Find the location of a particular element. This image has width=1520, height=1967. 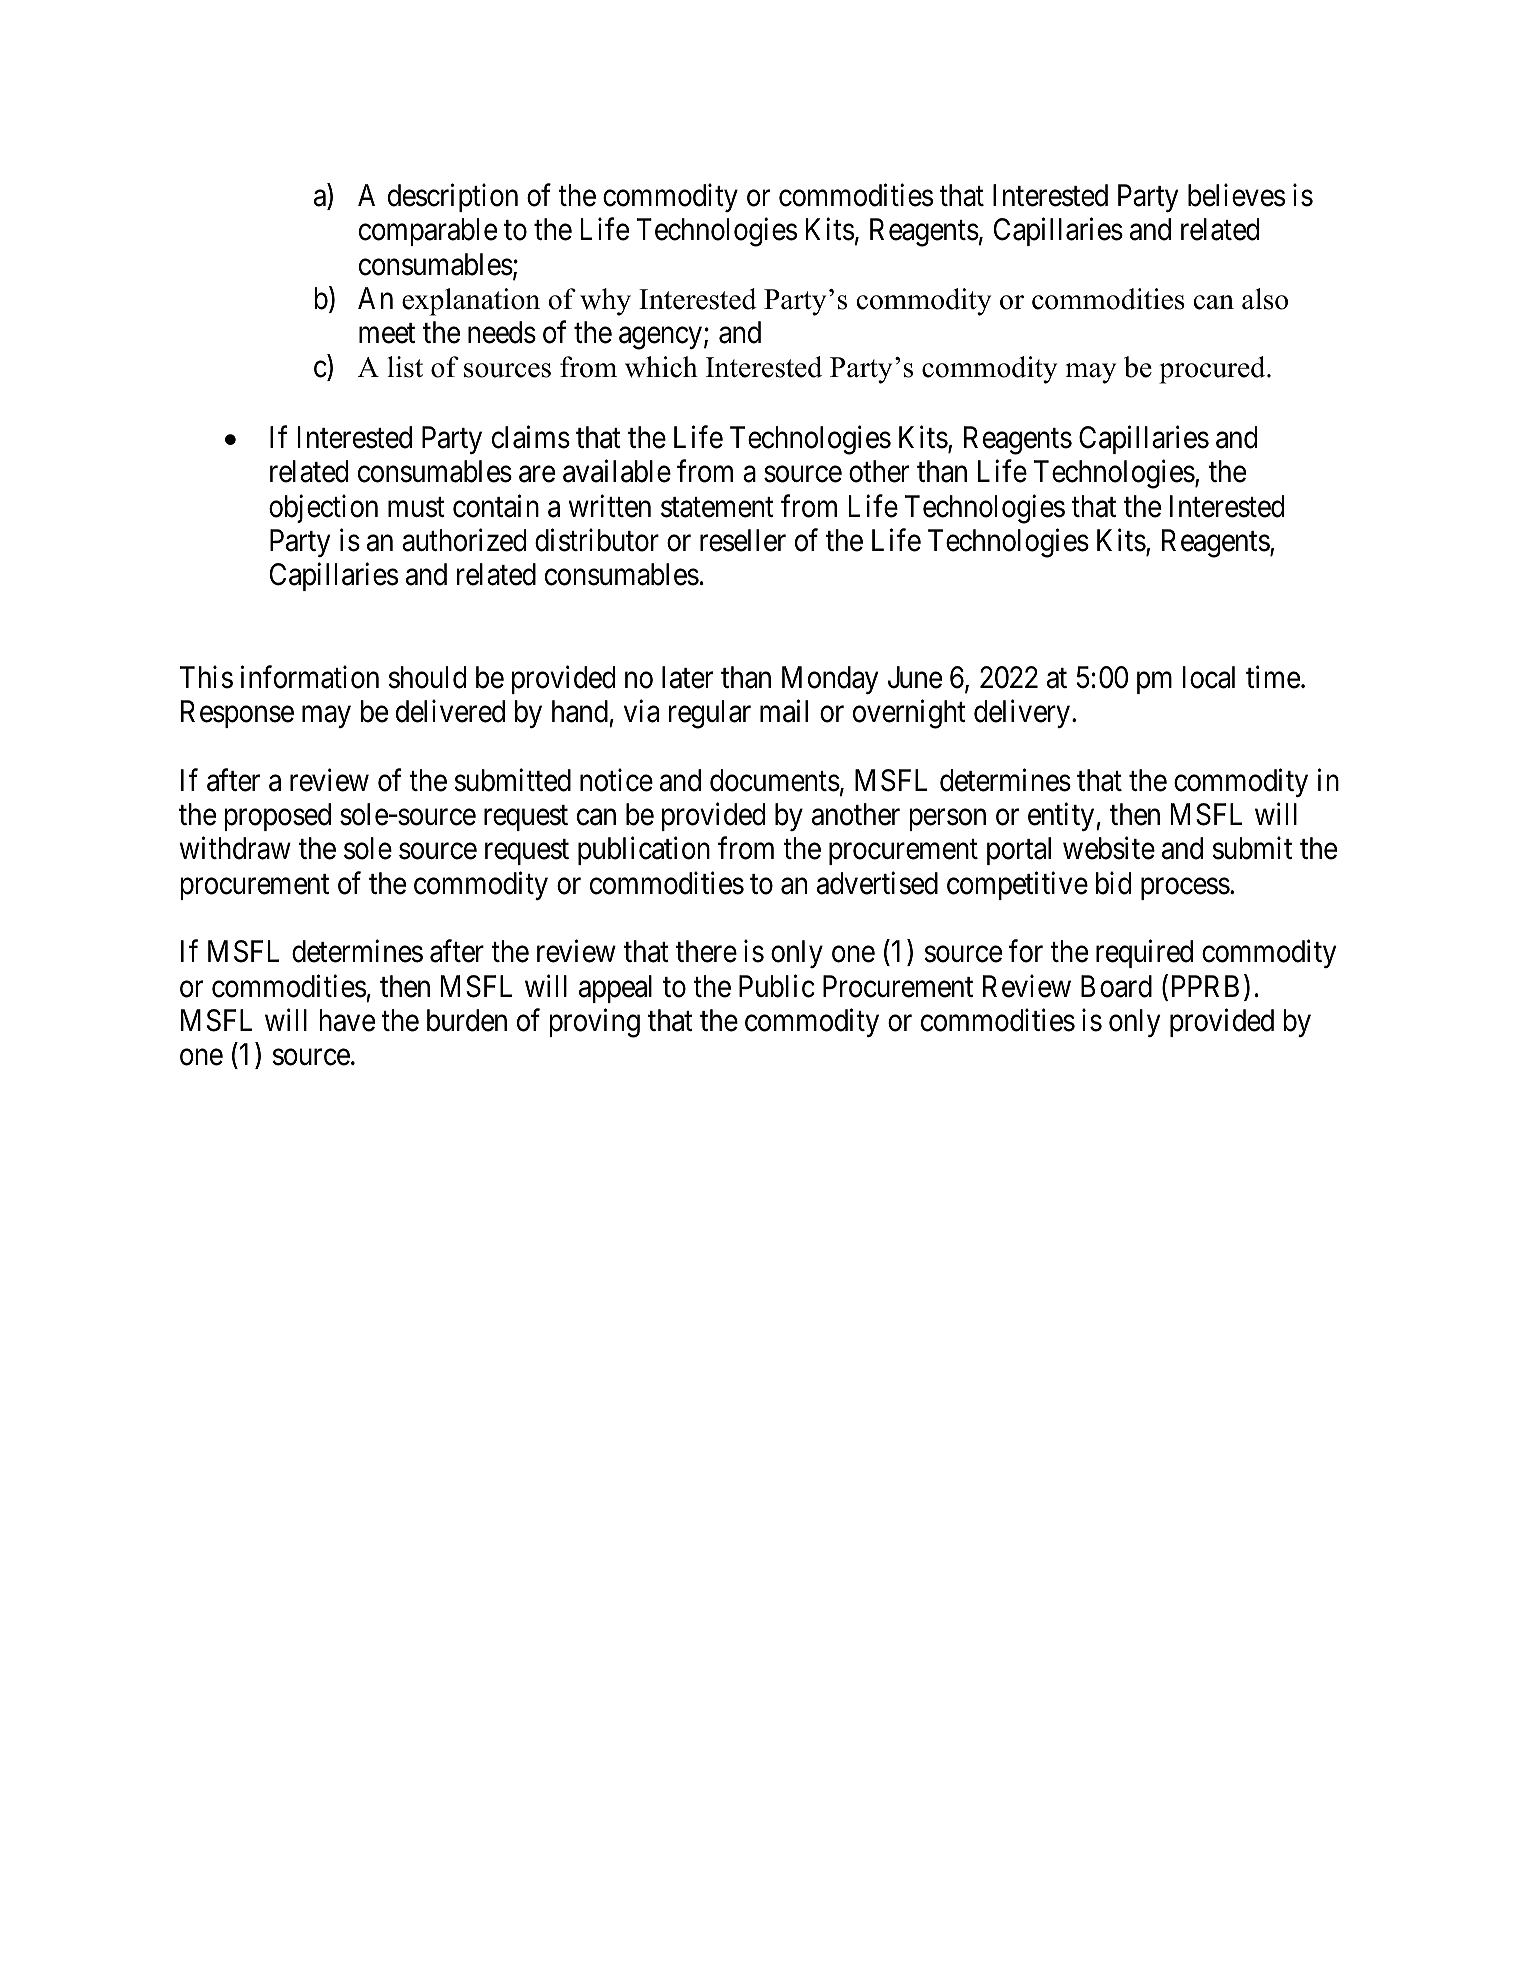

information is located at coordinates (310, 677).
